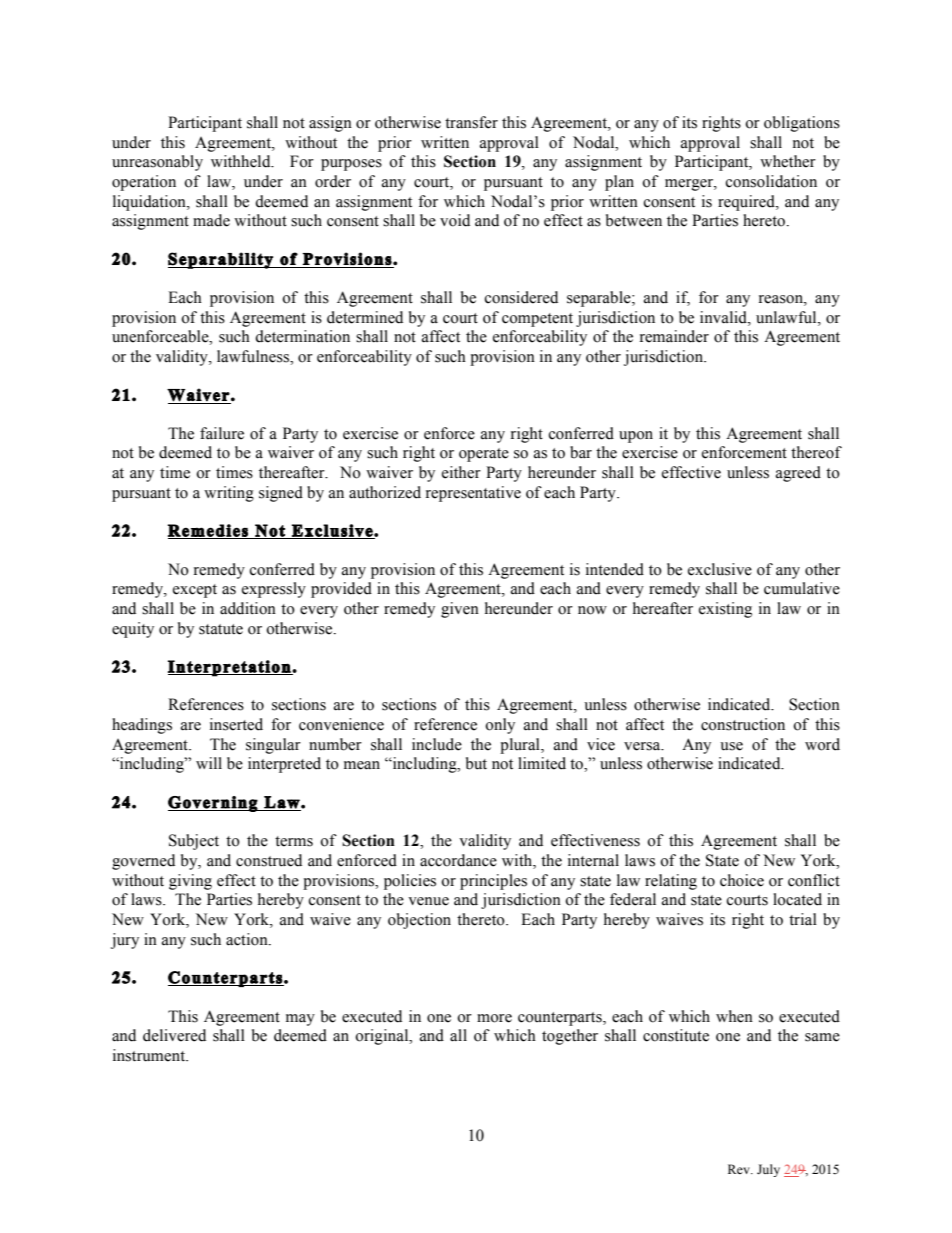  Describe the element at coordinates (460, 610) in the document. I see `given` at that location.
